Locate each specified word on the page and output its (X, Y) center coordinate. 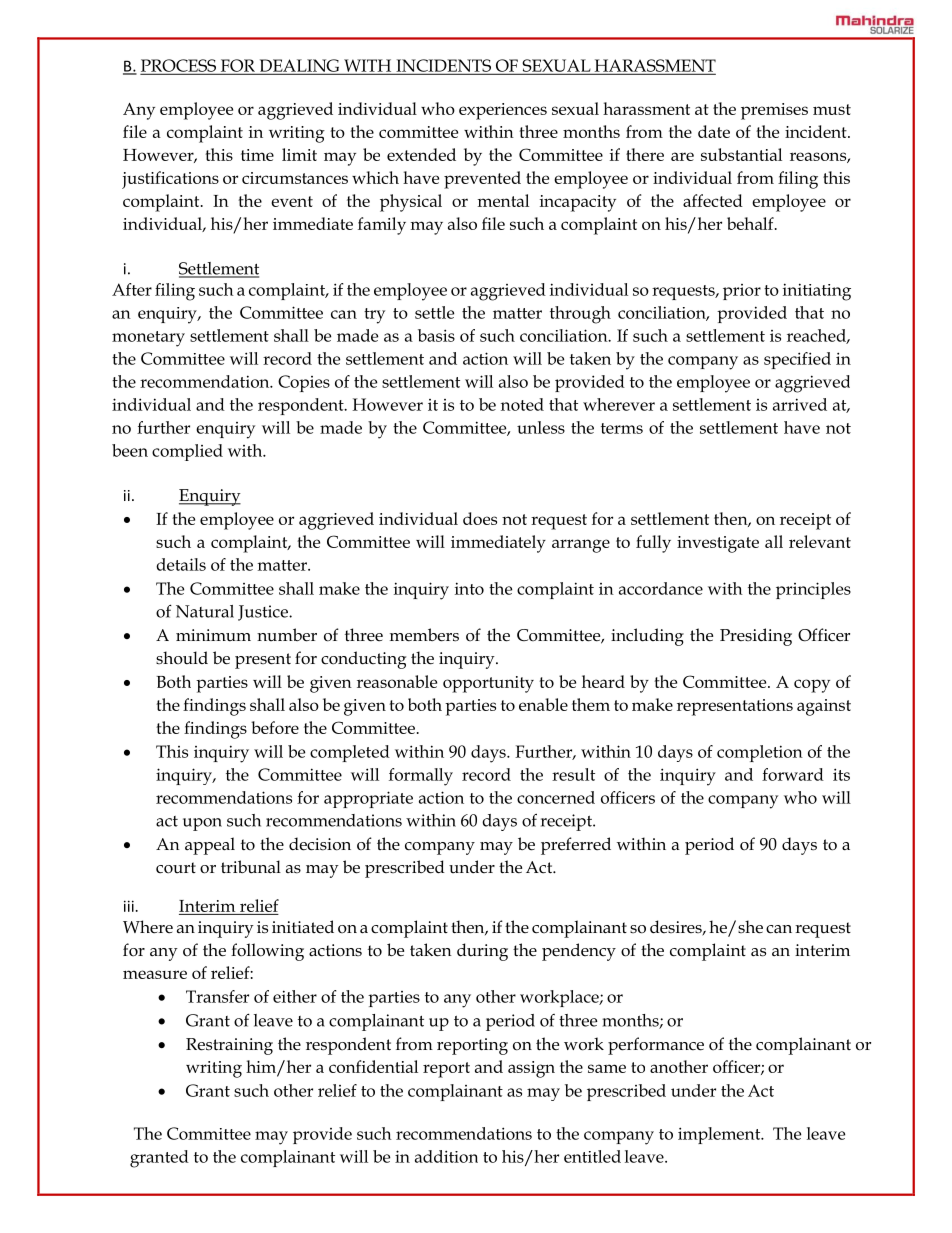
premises (774, 111)
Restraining (229, 1046)
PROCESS (179, 66)
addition (446, 1156)
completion (760, 753)
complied (187, 452)
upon (202, 824)
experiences (503, 111)
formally (421, 777)
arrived (800, 404)
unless (541, 427)
